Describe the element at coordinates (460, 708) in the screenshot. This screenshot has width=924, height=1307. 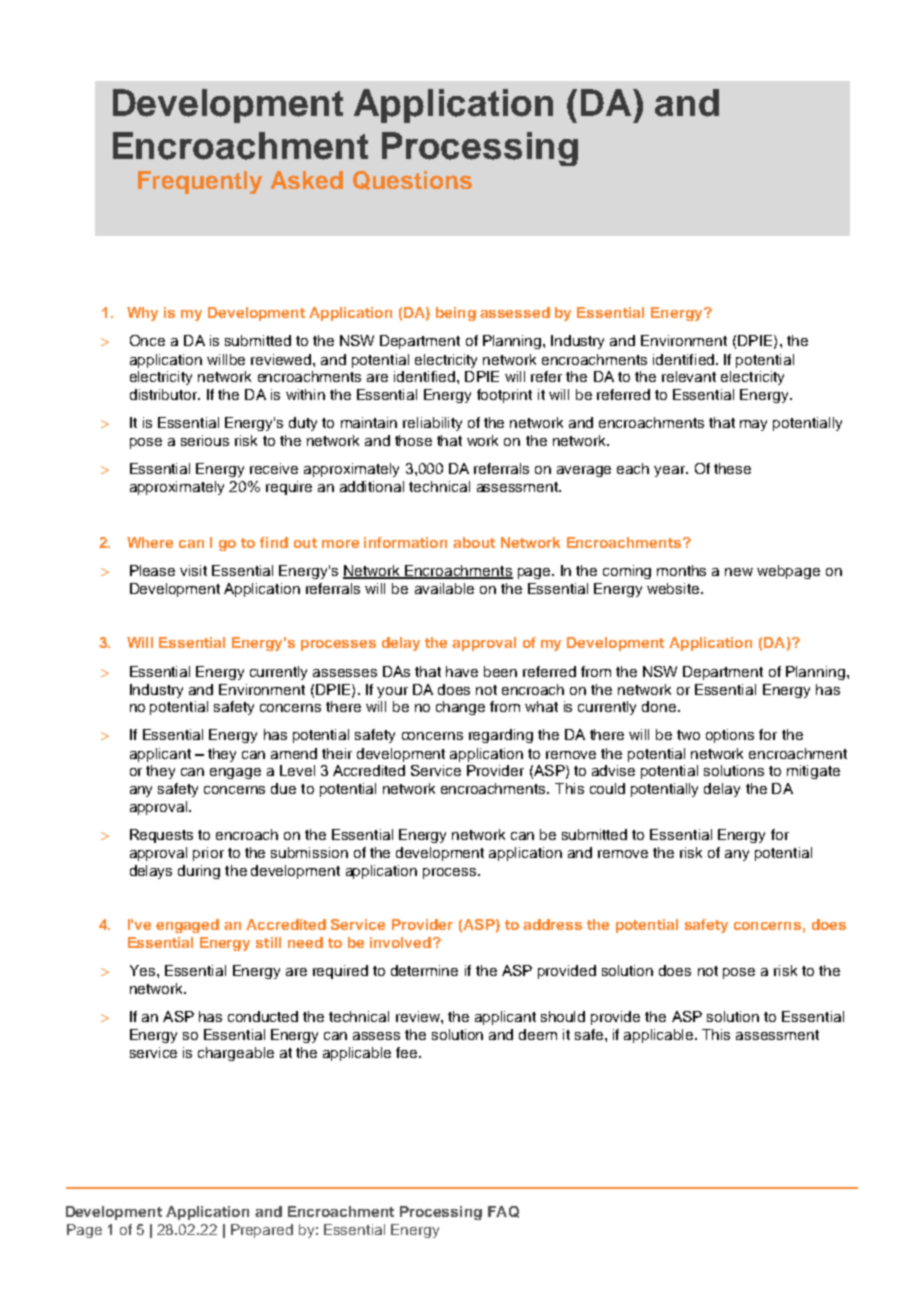
I see `change` at that location.
